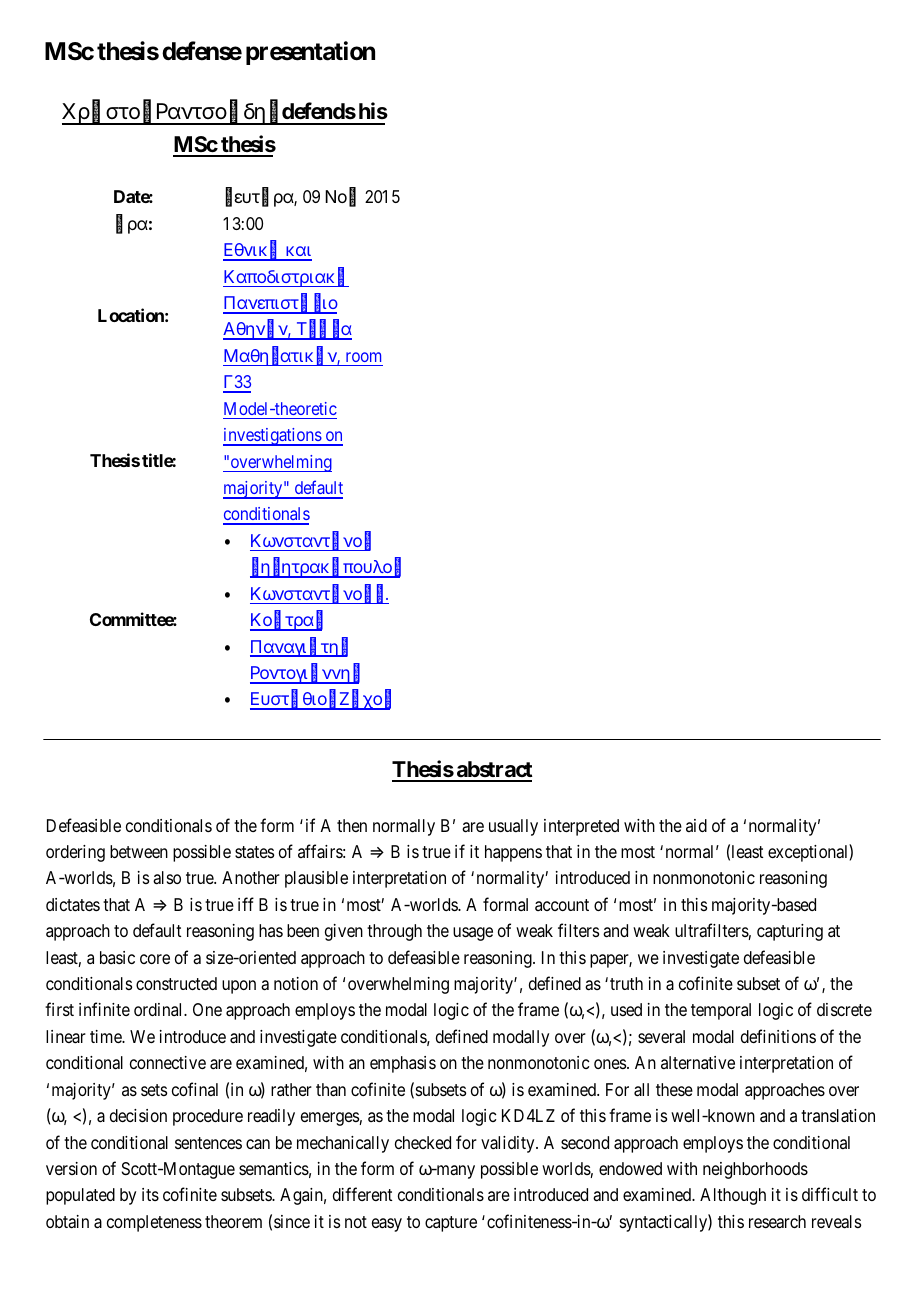  Describe the element at coordinates (513, 853) in the screenshot. I see `happens` at that location.
